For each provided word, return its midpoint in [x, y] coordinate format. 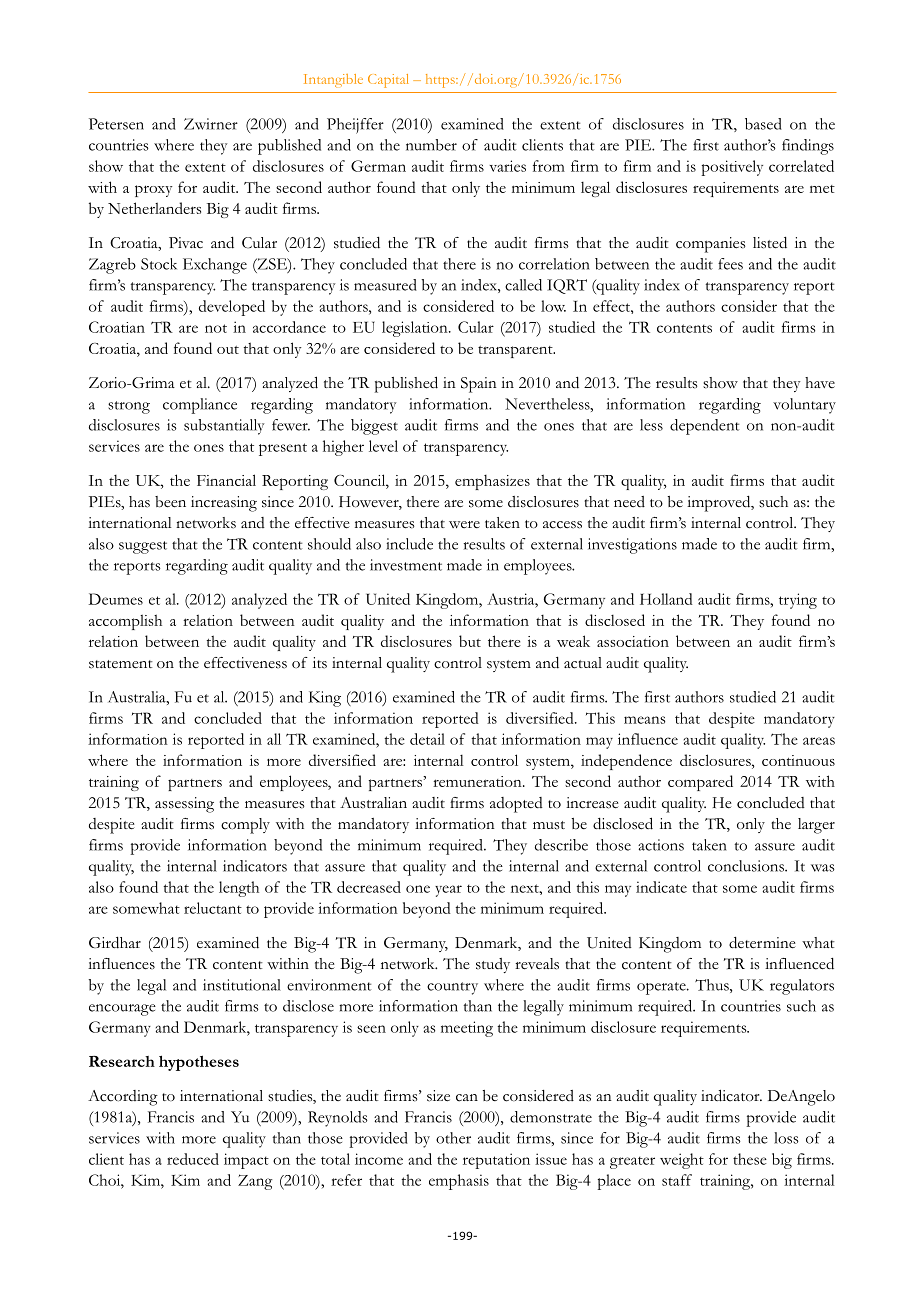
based [763, 124]
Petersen [116, 124]
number [431, 145]
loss [786, 1138]
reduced [193, 1159]
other [453, 1138]
